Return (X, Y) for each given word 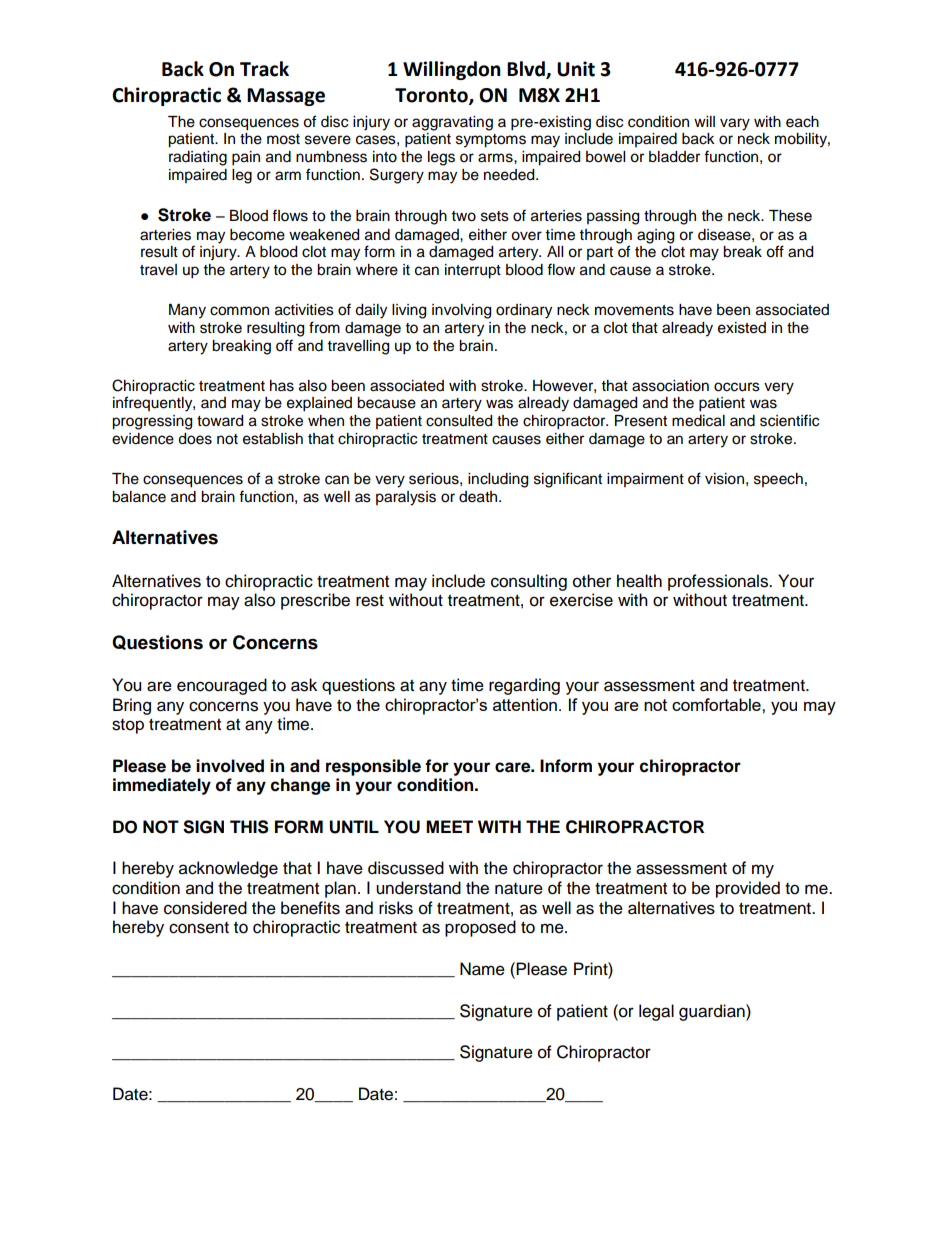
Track (264, 69)
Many (187, 311)
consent (199, 928)
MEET (449, 826)
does (195, 439)
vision (724, 479)
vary (735, 124)
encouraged (222, 686)
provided (748, 889)
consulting (529, 582)
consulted (459, 421)
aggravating (452, 123)
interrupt (473, 271)
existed (742, 328)
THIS (249, 827)
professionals (719, 582)
